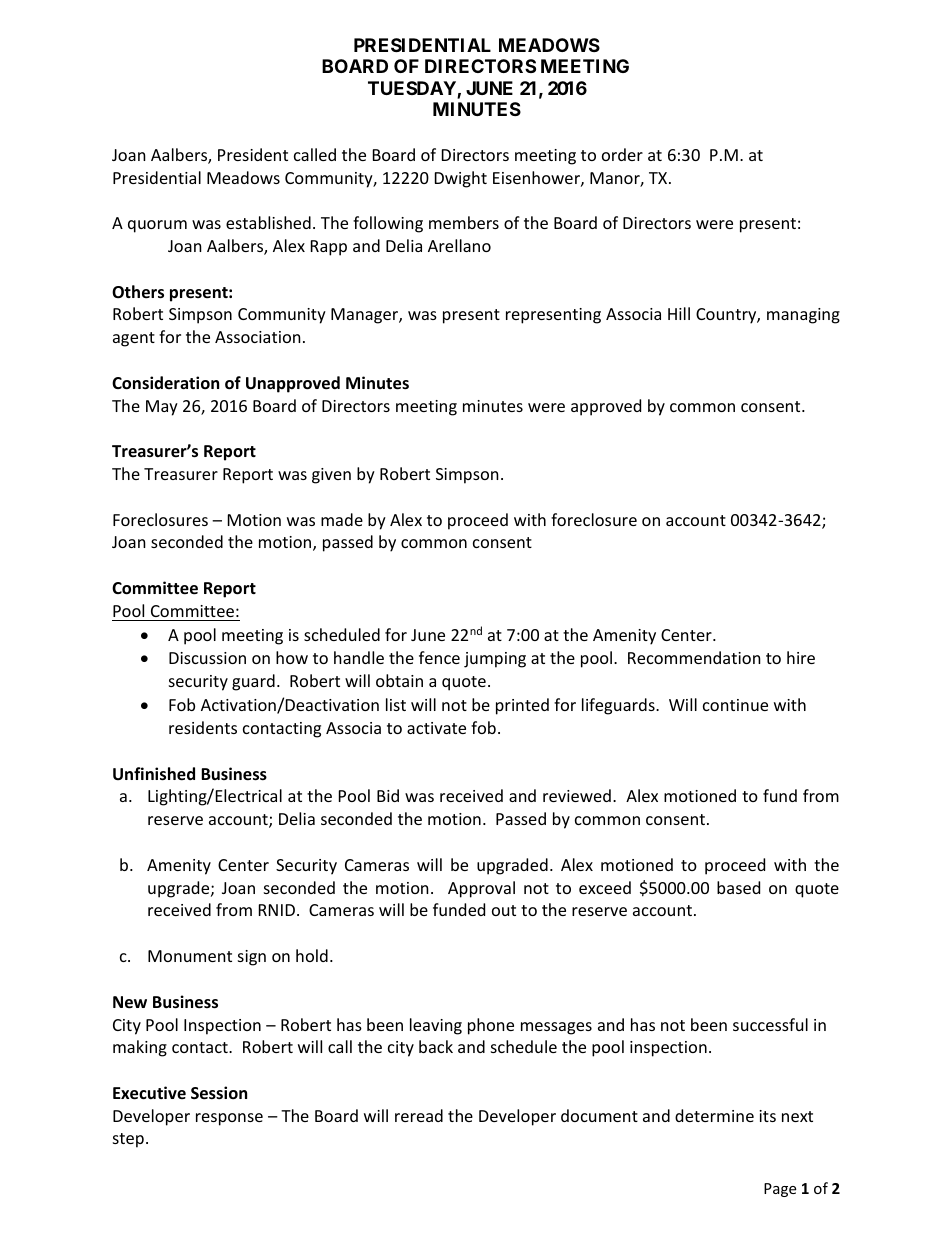 Image resolution: width=952 pixels, height=1233 pixels. I want to click on Discussion, so click(207, 658).
